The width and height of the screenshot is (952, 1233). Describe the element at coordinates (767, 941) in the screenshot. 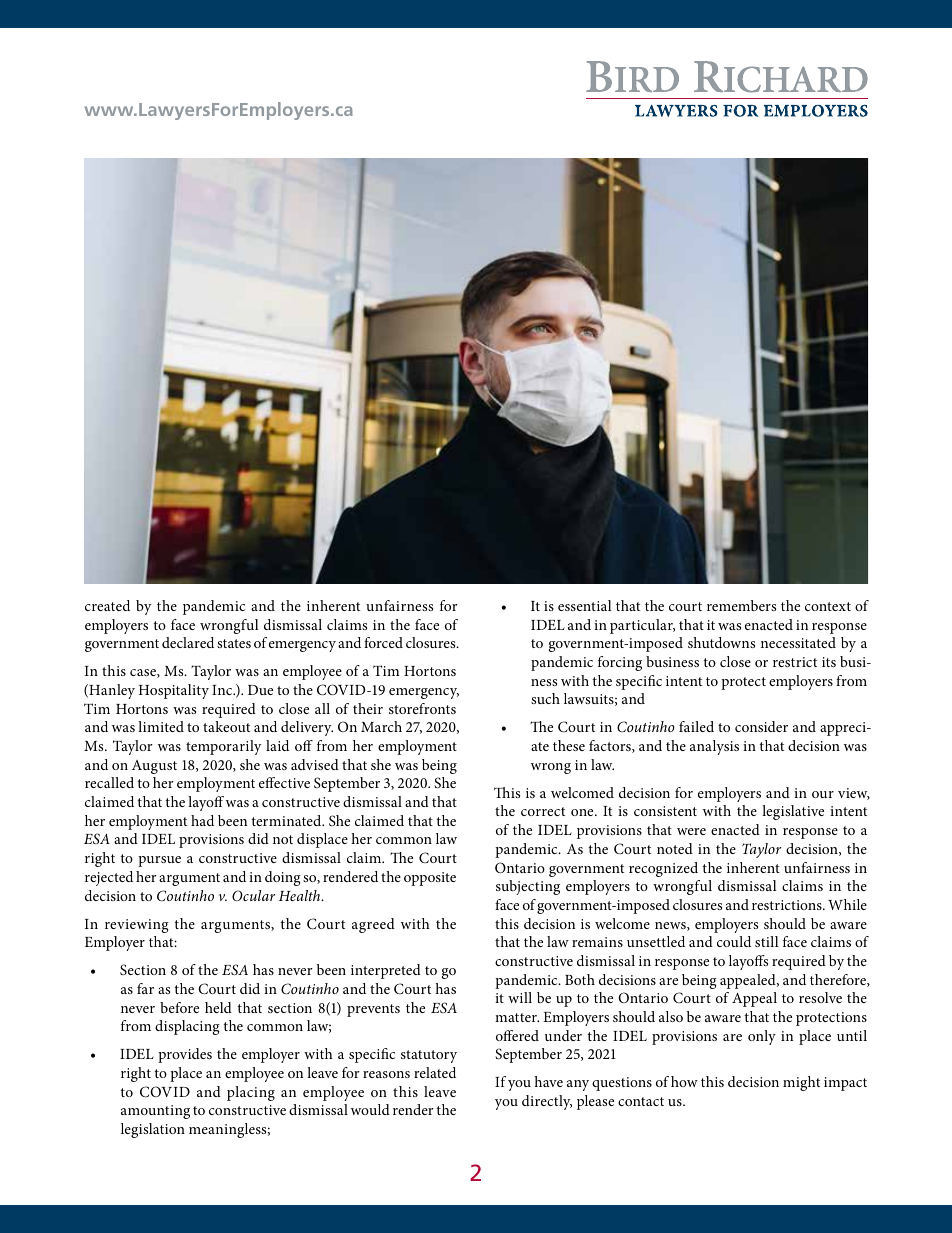

I see `still` at that location.
